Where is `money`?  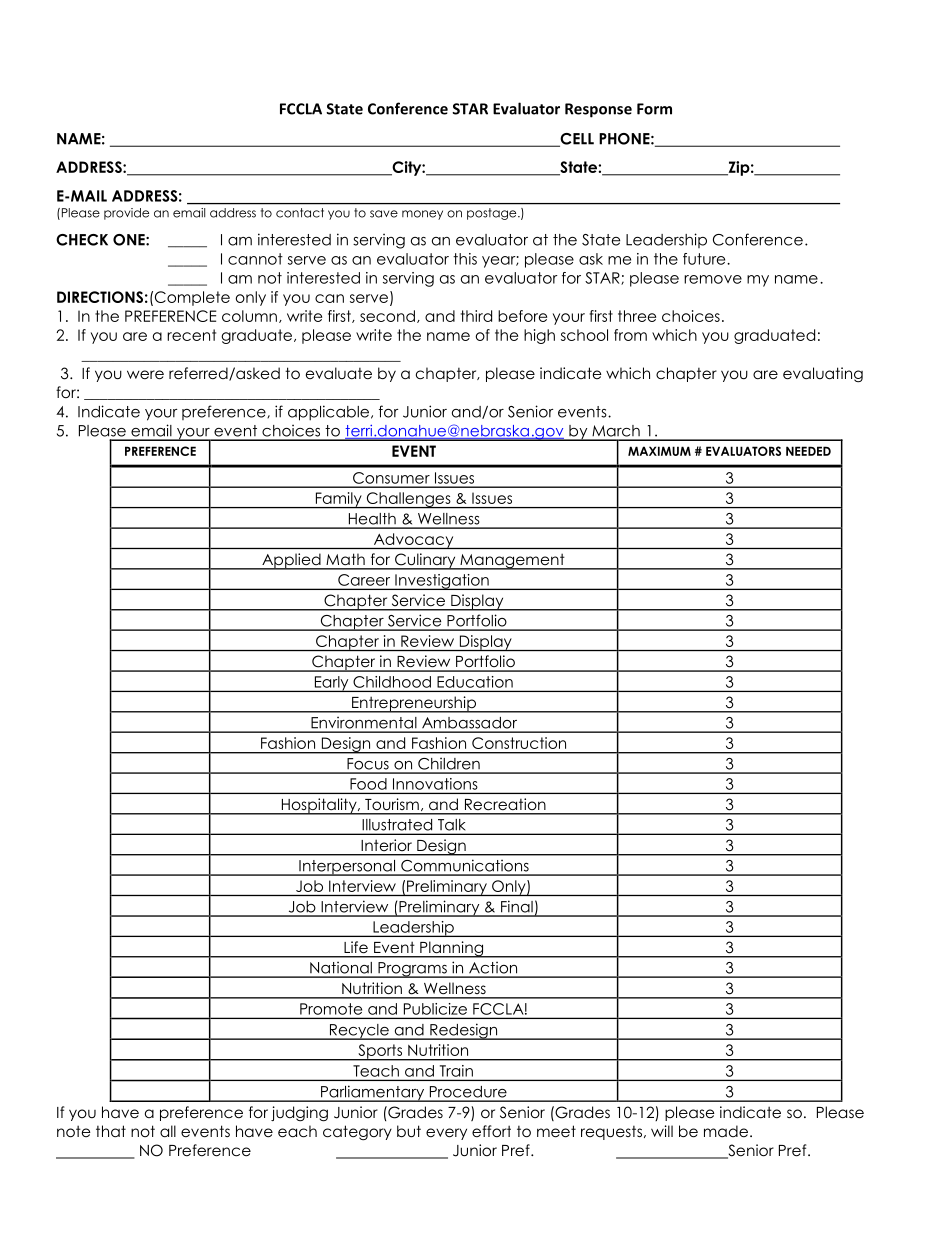
money is located at coordinates (422, 215).
